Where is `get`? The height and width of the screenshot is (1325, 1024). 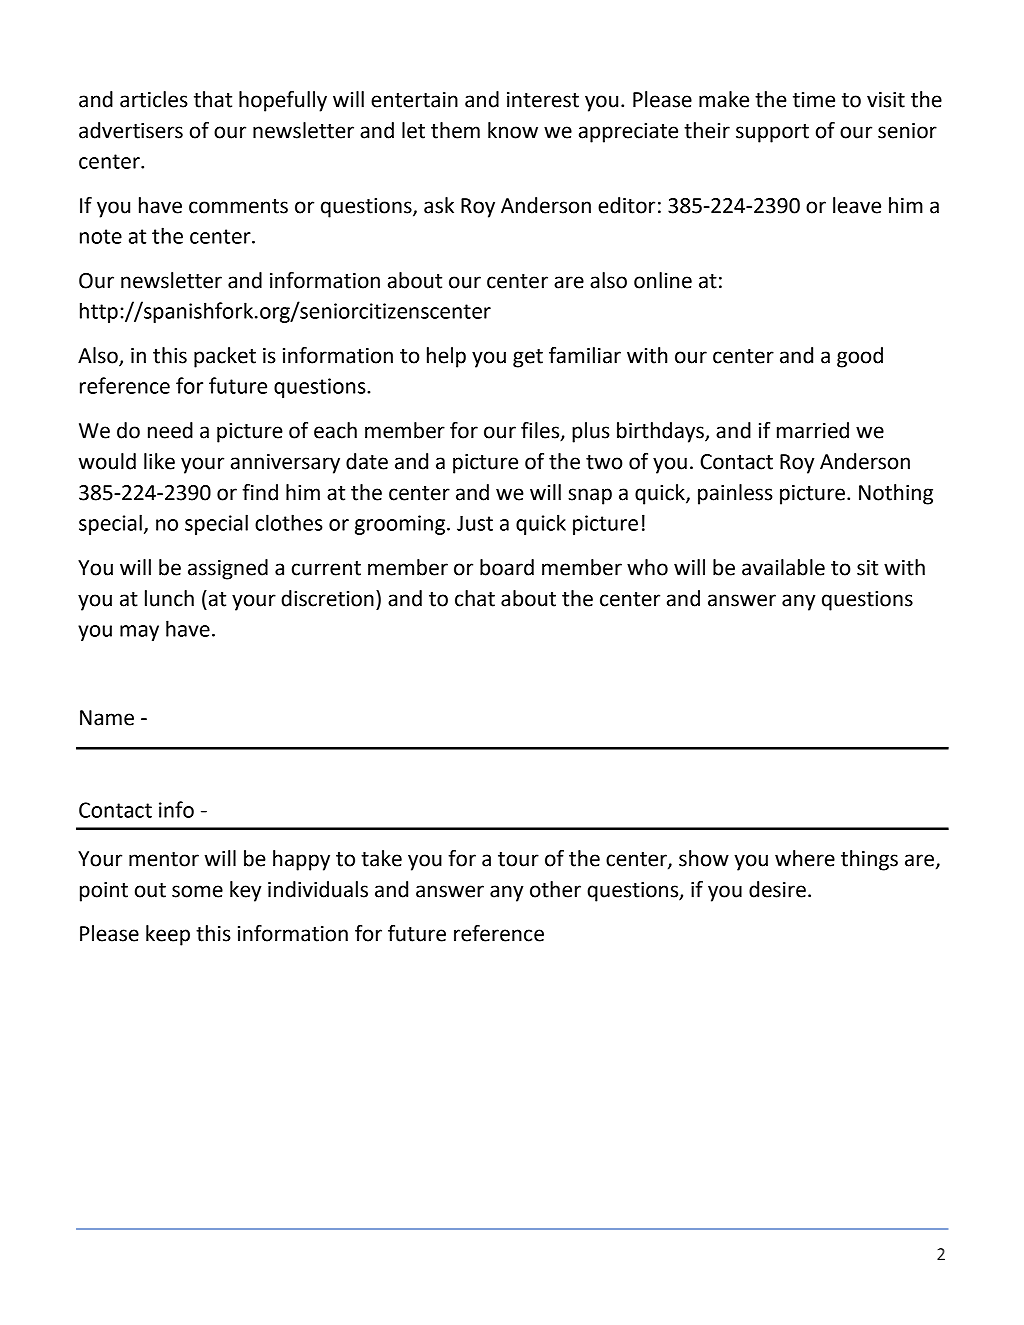 get is located at coordinates (528, 358).
